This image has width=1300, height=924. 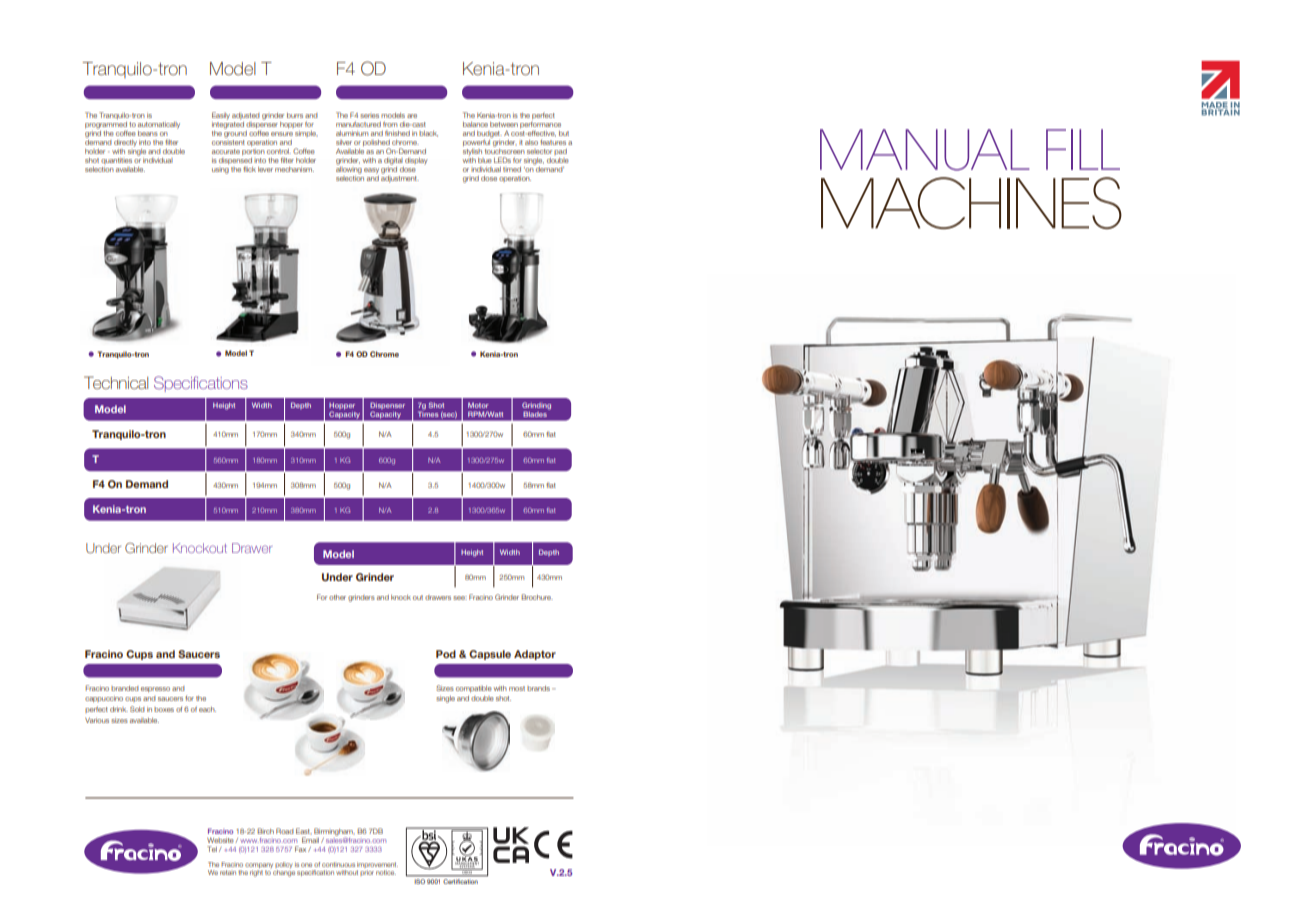 What do you see at coordinates (386, 872) in the image?
I see `notice` at bounding box center [386, 872].
